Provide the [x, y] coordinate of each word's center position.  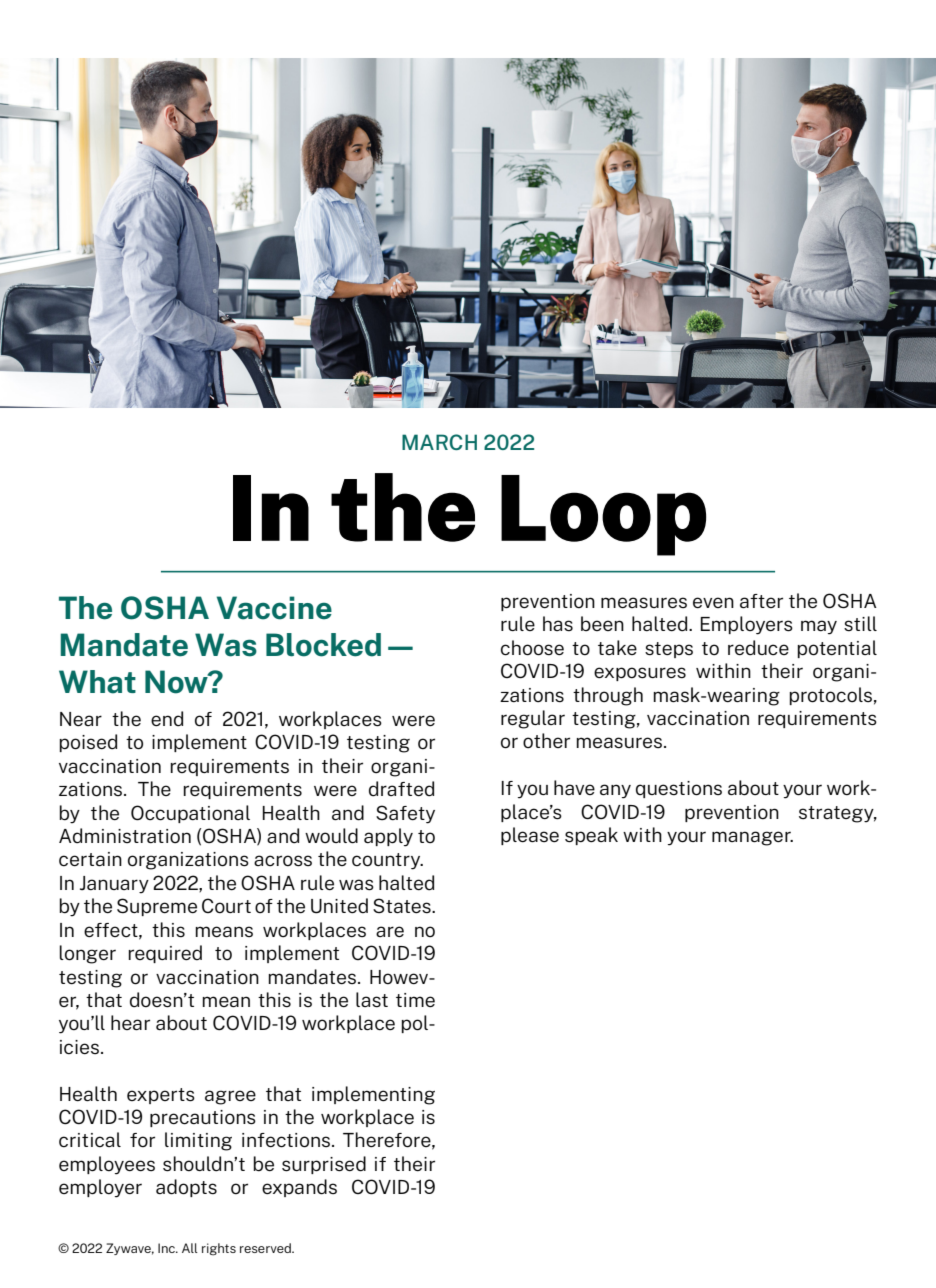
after [761, 601]
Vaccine [274, 608]
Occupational [190, 814]
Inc [167, 1248]
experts [161, 1096]
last [372, 999]
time [415, 1000]
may [819, 627]
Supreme [157, 907]
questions [679, 789]
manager [752, 838]
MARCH [439, 442]
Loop [603, 515]
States [403, 905]
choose [532, 648]
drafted [401, 788]
